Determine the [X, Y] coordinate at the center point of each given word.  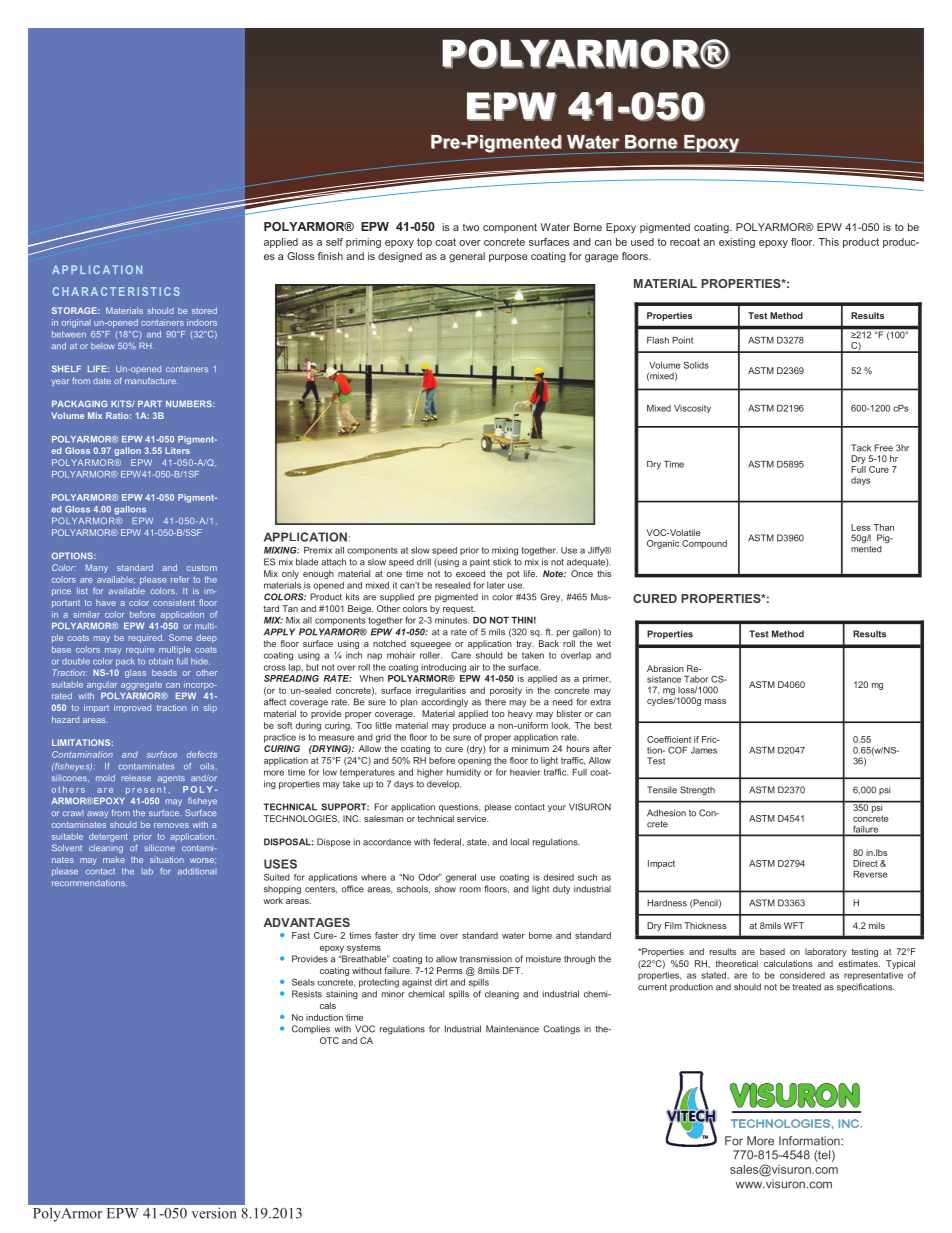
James [704, 750]
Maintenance [512, 1029]
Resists [307, 994]
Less [860, 527]
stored [204, 310]
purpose [508, 258]
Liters [177, 450]
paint [480, 562]
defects [202, 754]
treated [807, 987]
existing [737, 243]
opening [474, 761]
